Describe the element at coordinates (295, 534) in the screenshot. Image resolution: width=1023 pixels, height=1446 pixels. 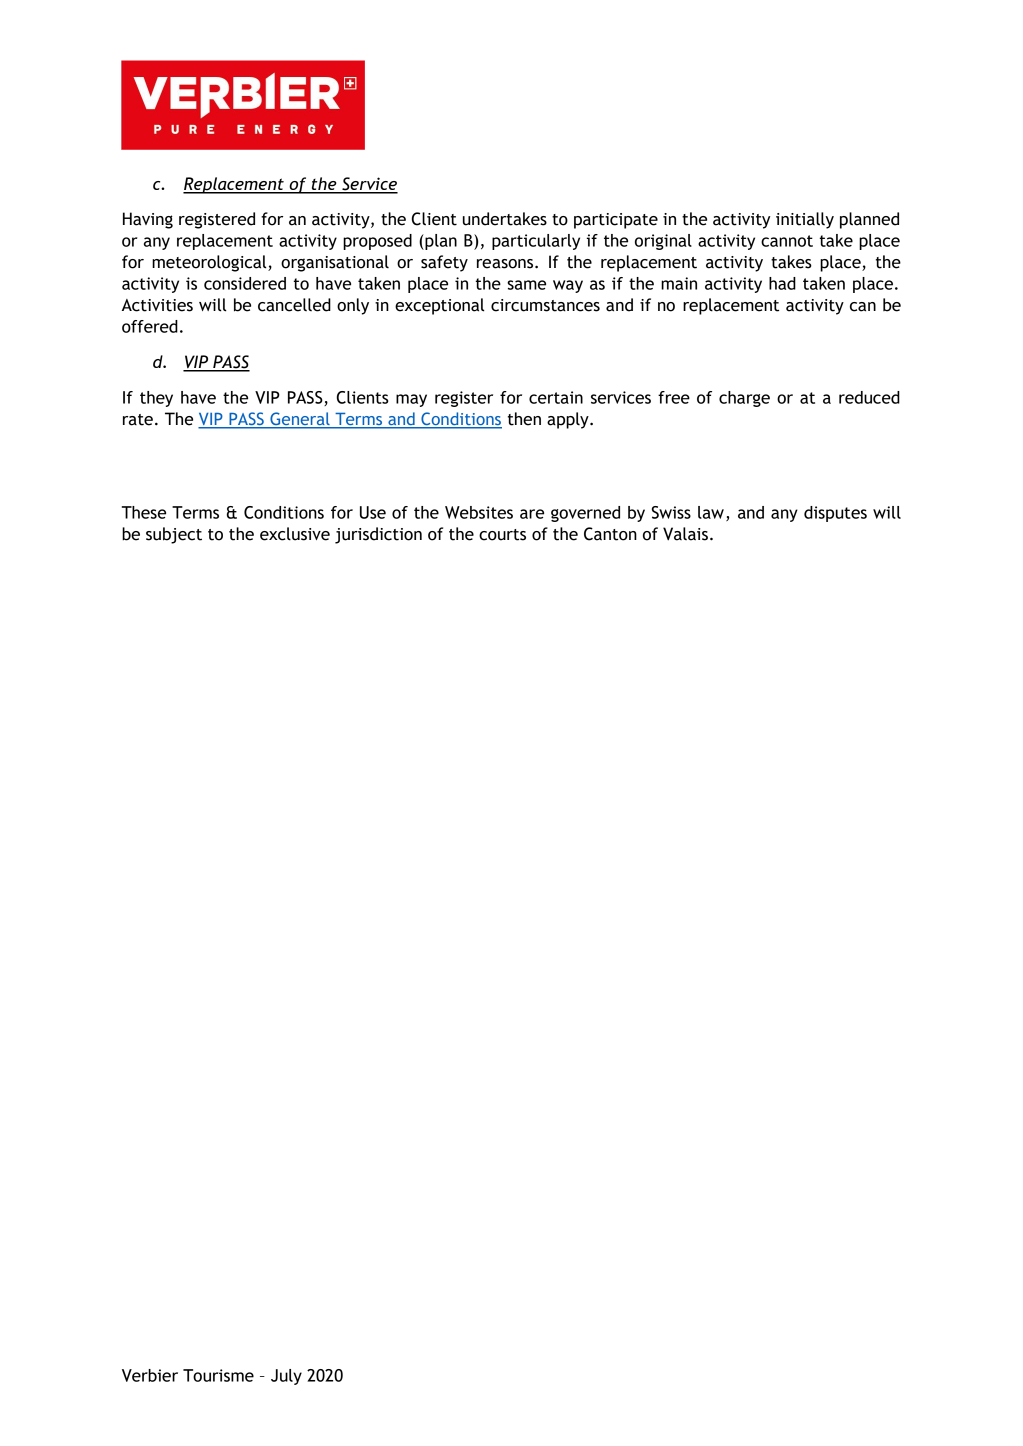
I see `exclusive` at that location.
